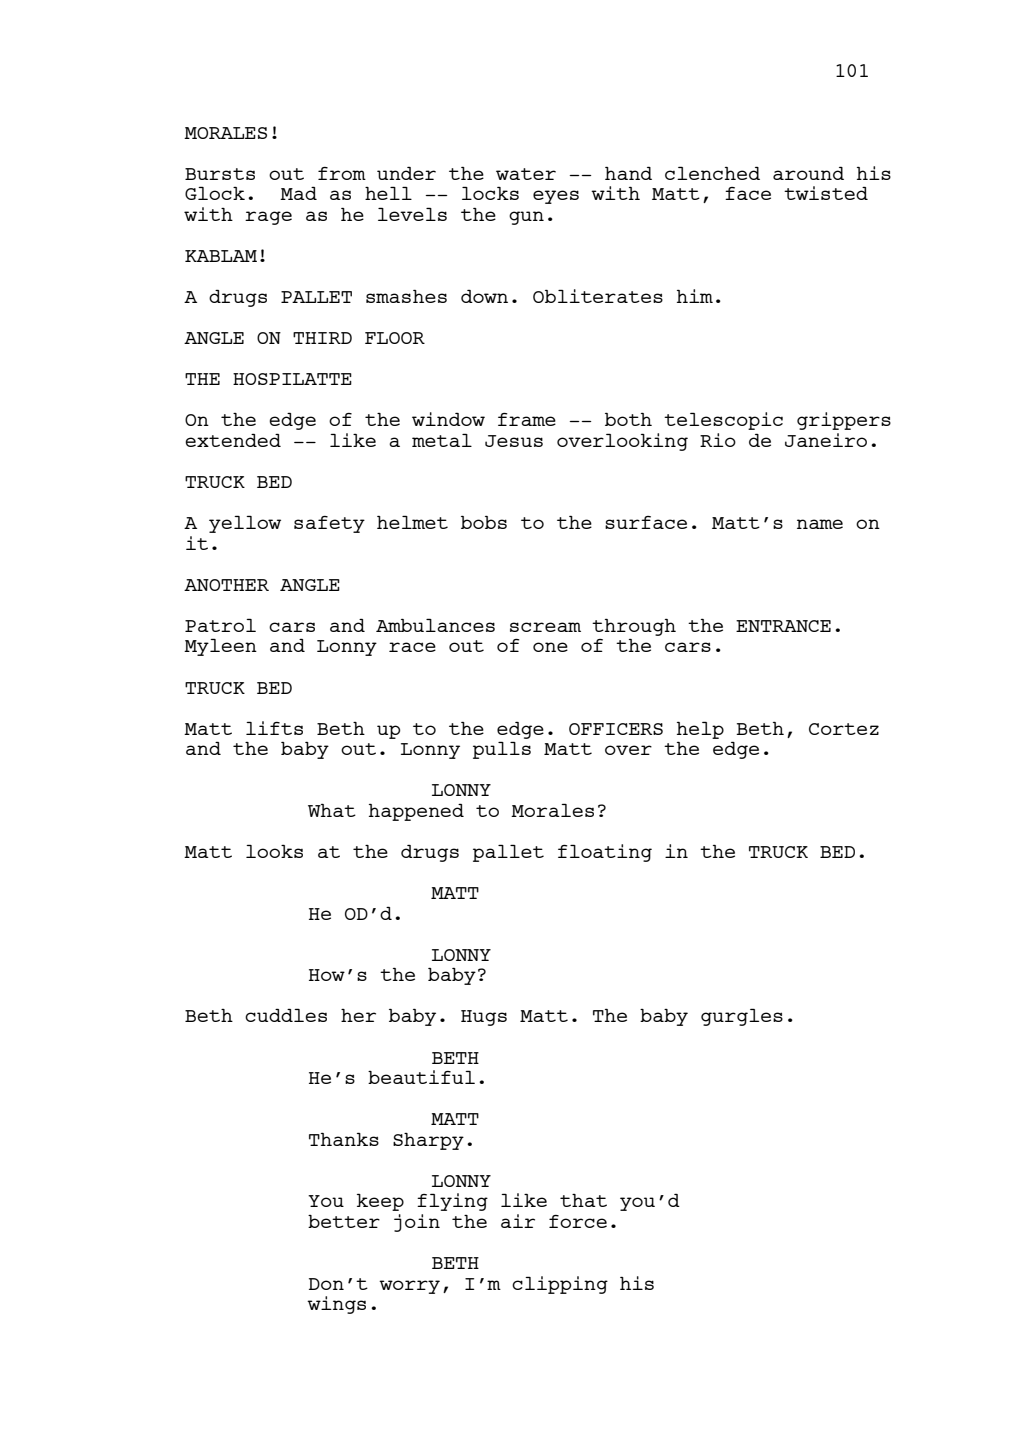 The height and width of the page is (1442, 1019). What do you see at coordinates (545, 627) in the page?
I see `scream` at bounding box center [545, 627].
